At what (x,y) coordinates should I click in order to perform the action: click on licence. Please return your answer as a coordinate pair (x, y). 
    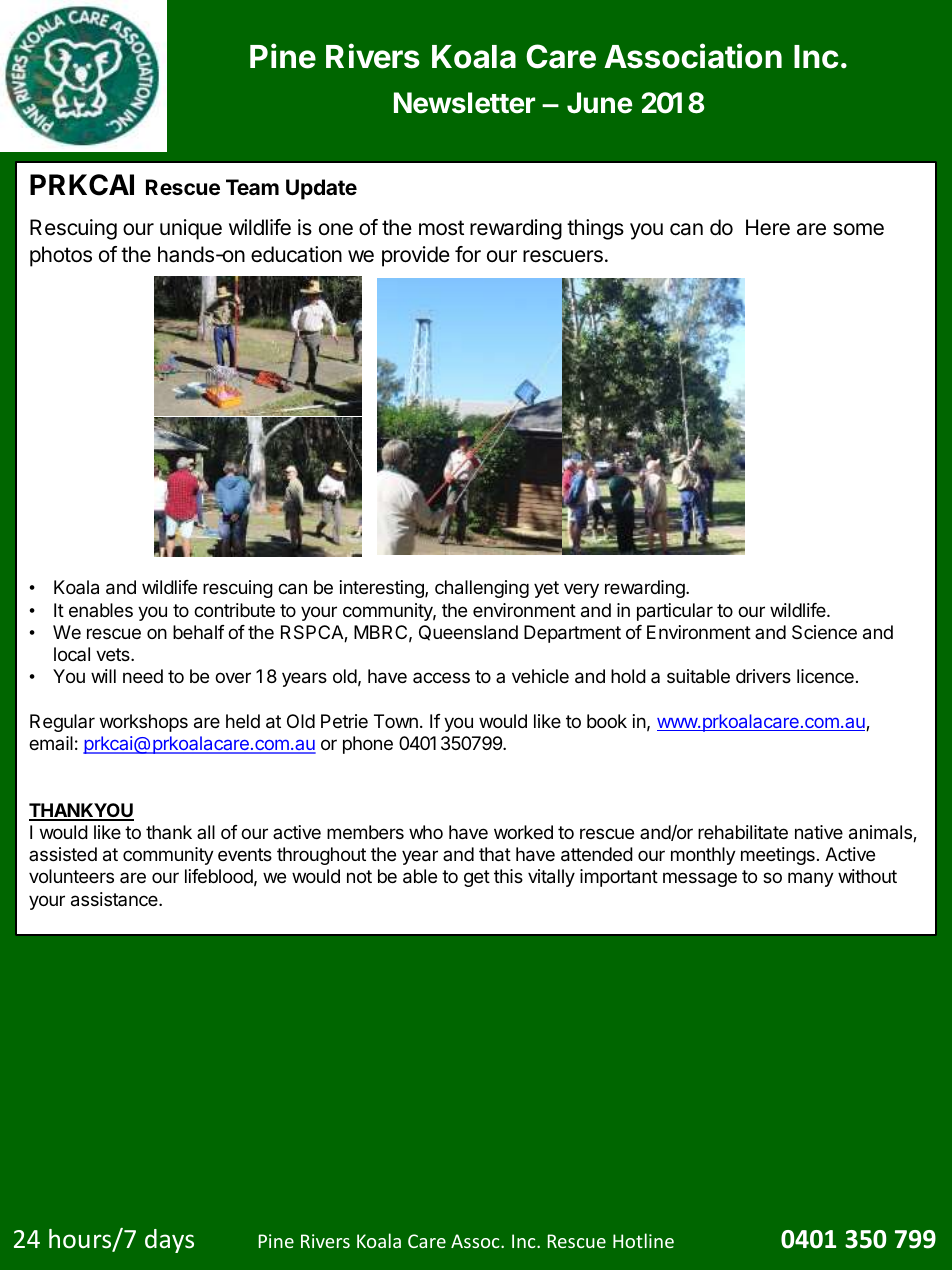
    Looking at the image, I should click on (825, 676).
